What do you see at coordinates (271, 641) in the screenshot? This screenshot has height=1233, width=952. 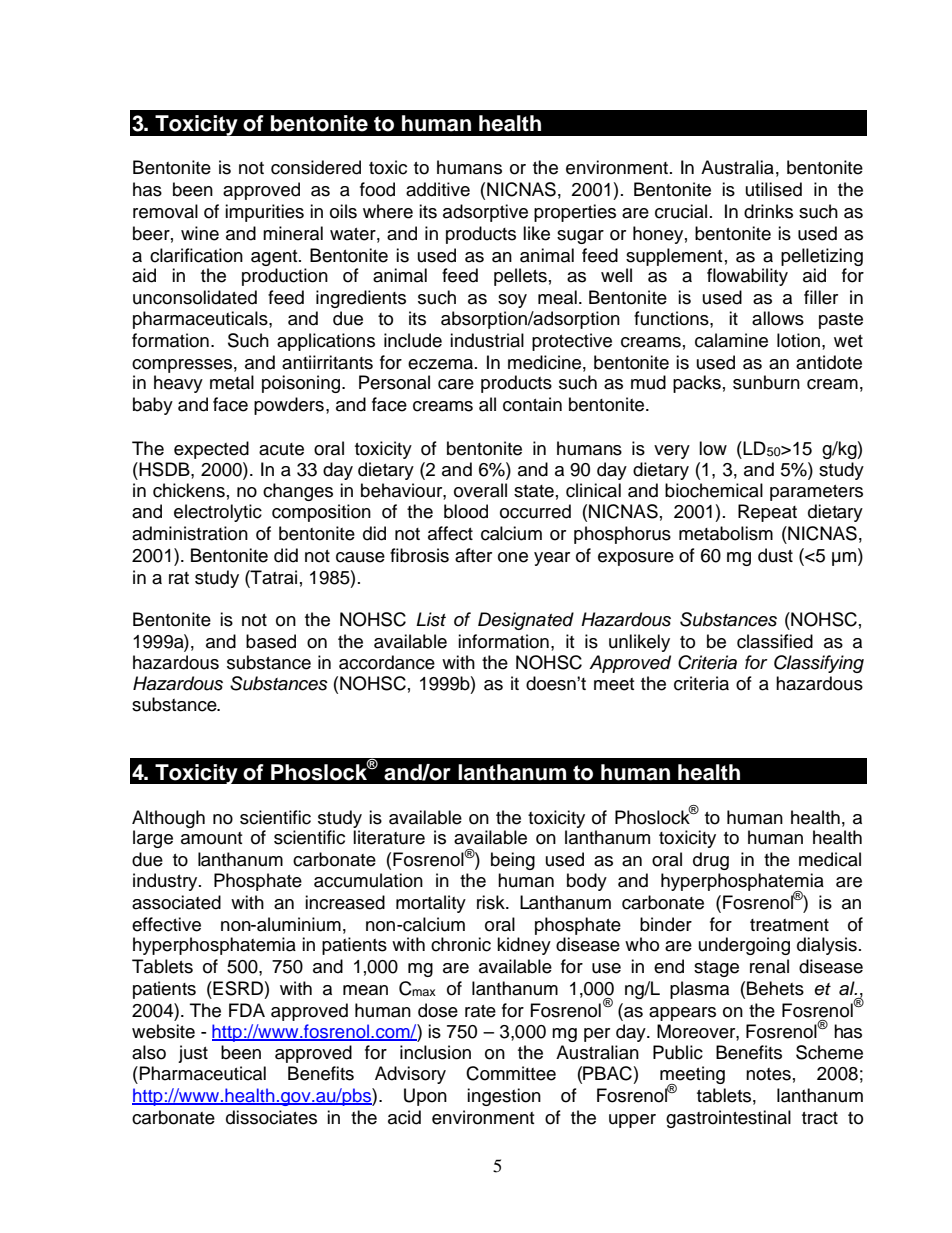 I see `based` at bounding box center [271, 641].
